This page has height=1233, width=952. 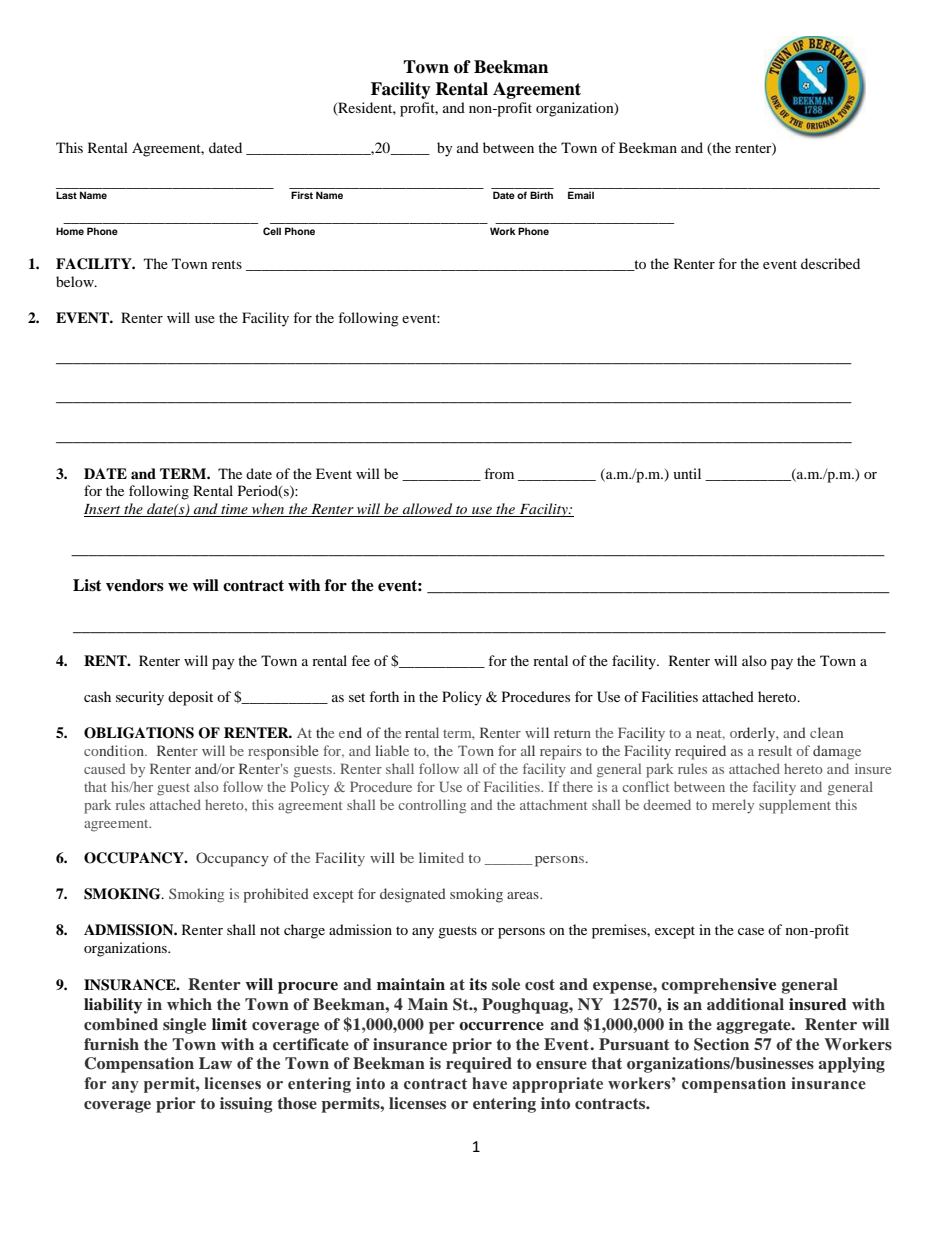 What do you see at coordinates (721, 1044) in the page?
I see `Section` at bounding box center [721, 1044].
